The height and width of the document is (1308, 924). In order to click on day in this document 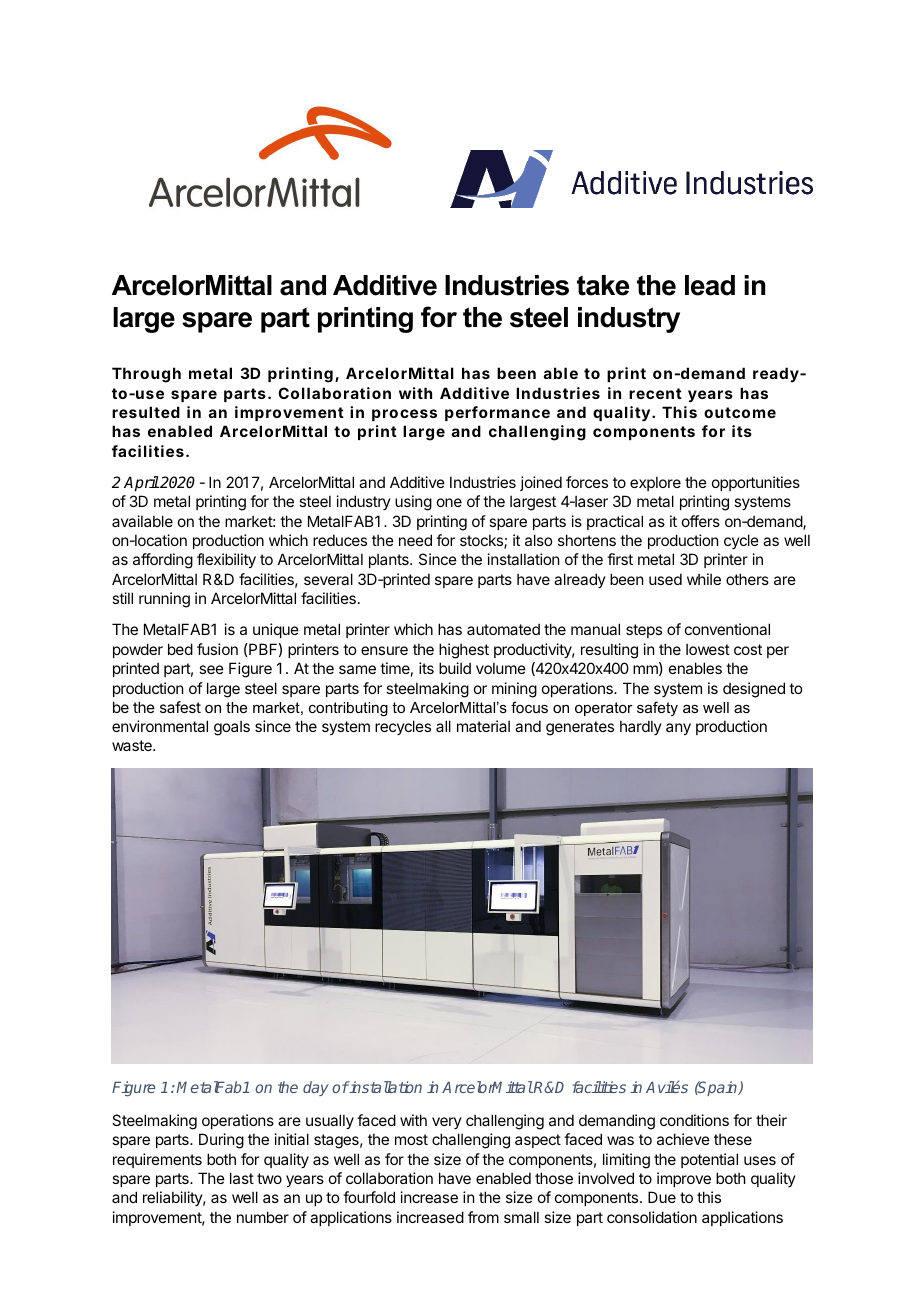, I will do `click(316, 1088)`.
